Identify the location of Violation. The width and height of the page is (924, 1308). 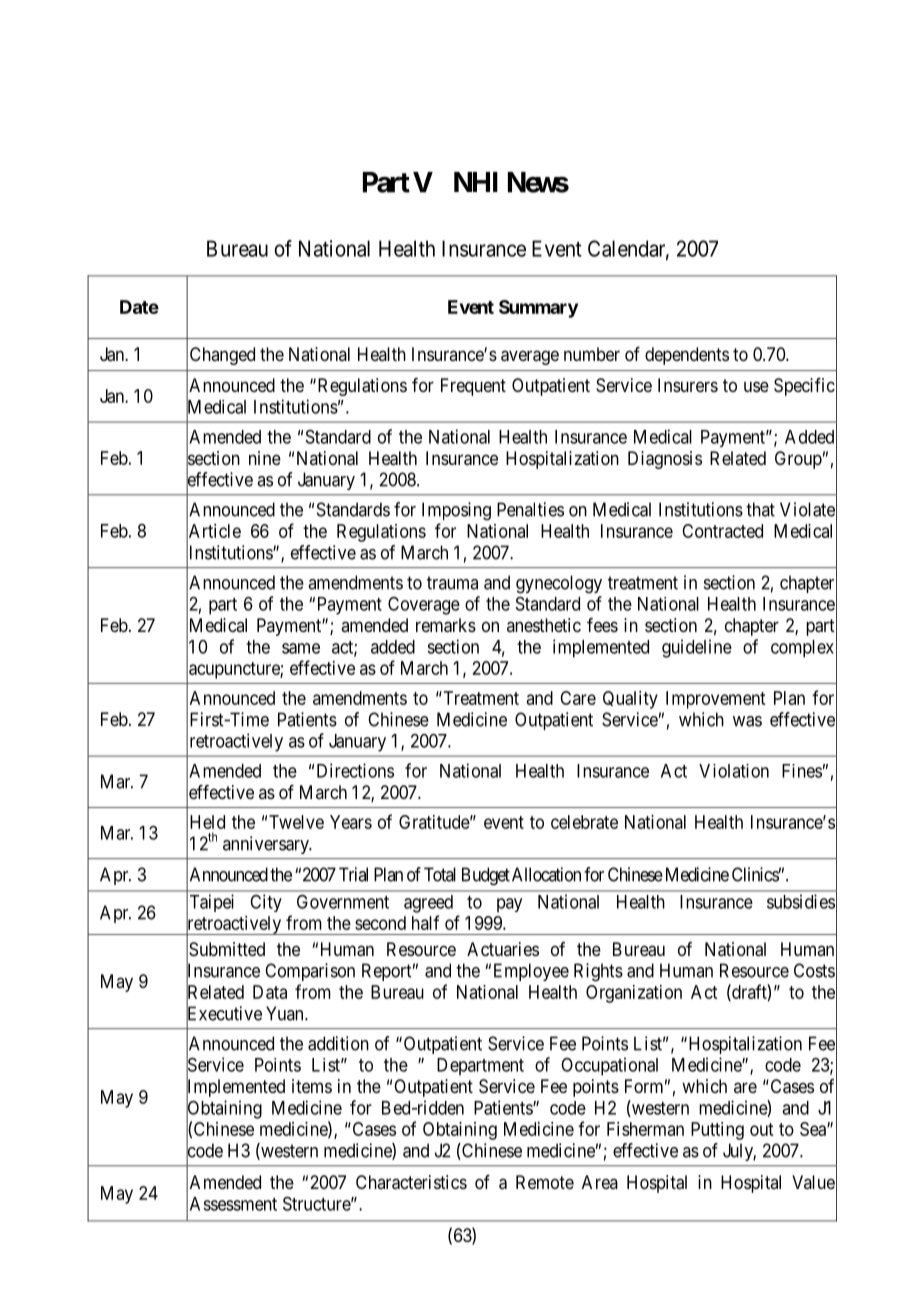
(734, 771).
